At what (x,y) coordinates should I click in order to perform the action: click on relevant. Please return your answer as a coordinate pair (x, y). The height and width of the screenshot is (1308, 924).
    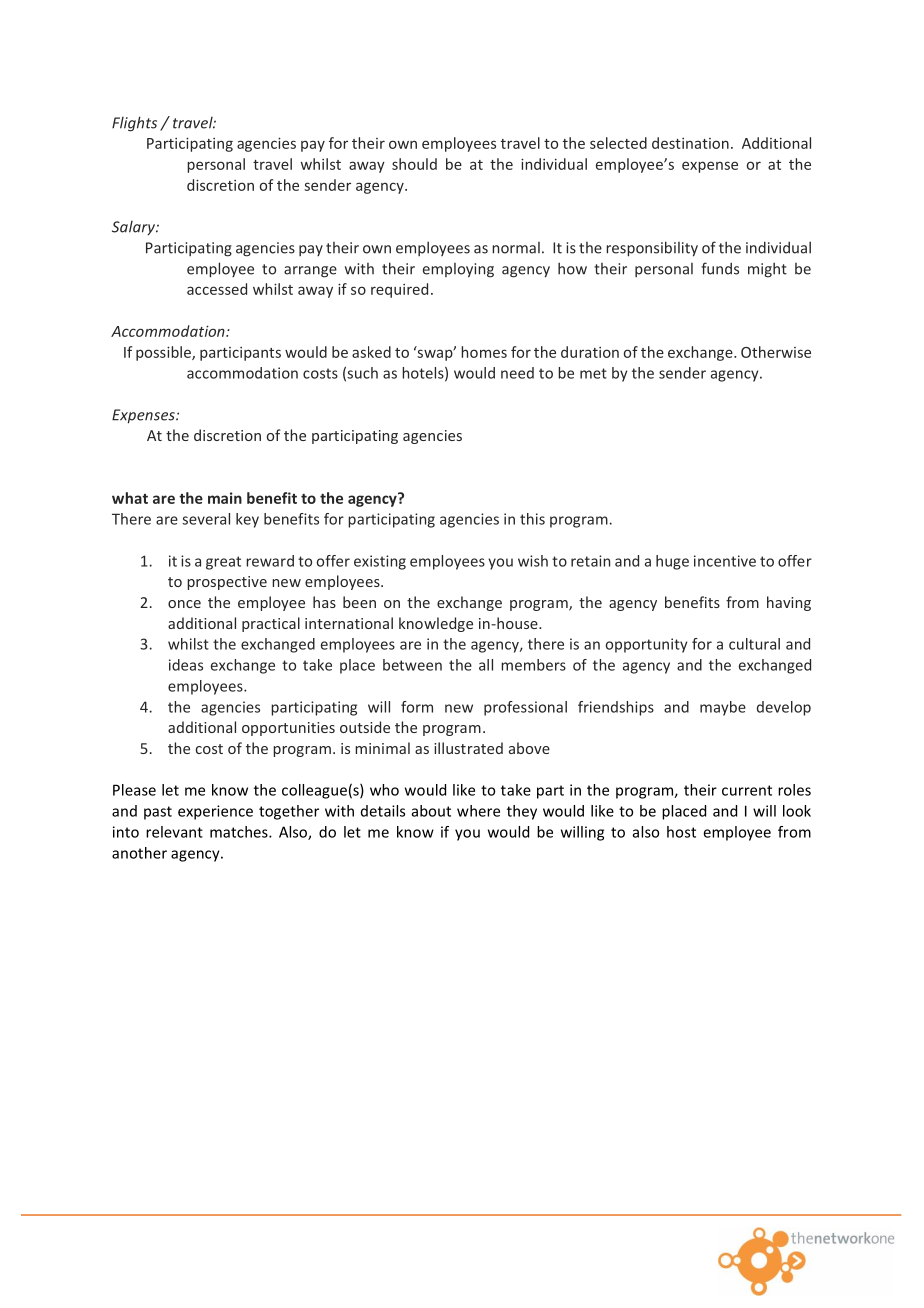
    Looking at the image, I should click on (174, 832).
